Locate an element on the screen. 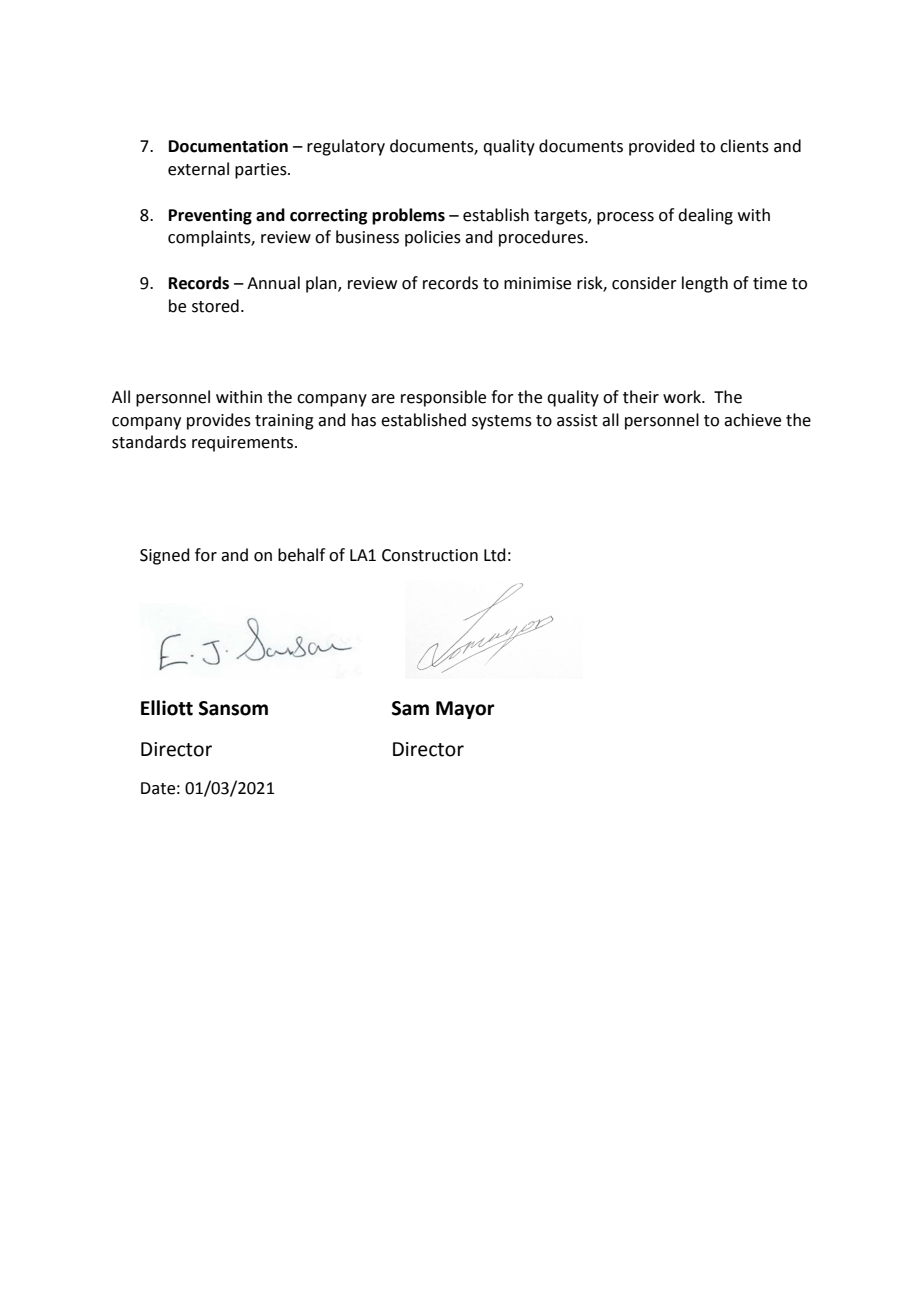  regulatory is located at coordinates (346, 147).
